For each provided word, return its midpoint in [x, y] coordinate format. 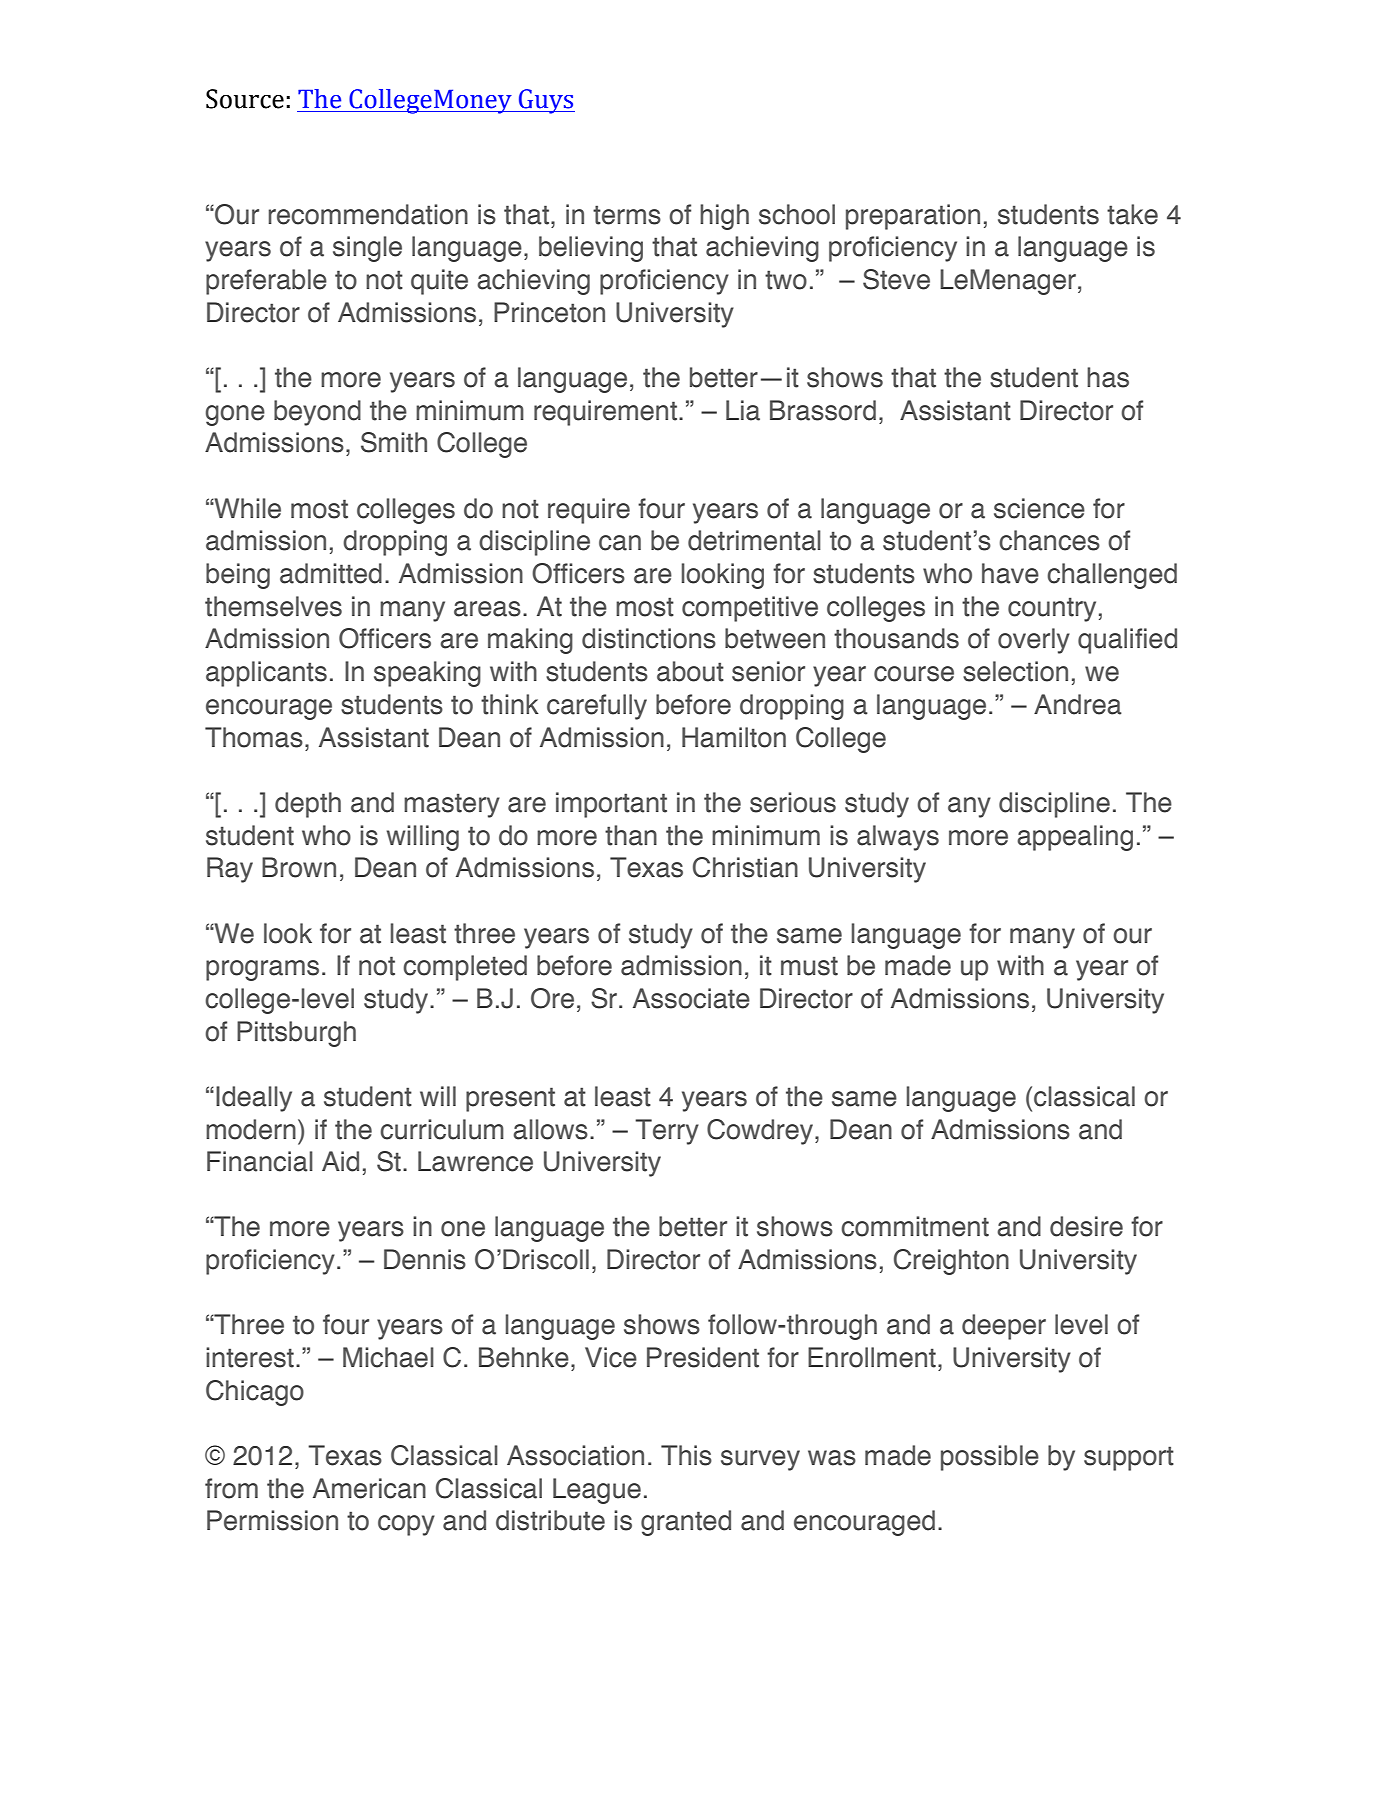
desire [1086, 1226]
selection [1015, 671]
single [367, 249]
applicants [266, 674]
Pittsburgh [296, 1034]
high [724, 217]
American [369, 1488]
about [690, 671]
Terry [667, 1132]
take [1132, 214]
